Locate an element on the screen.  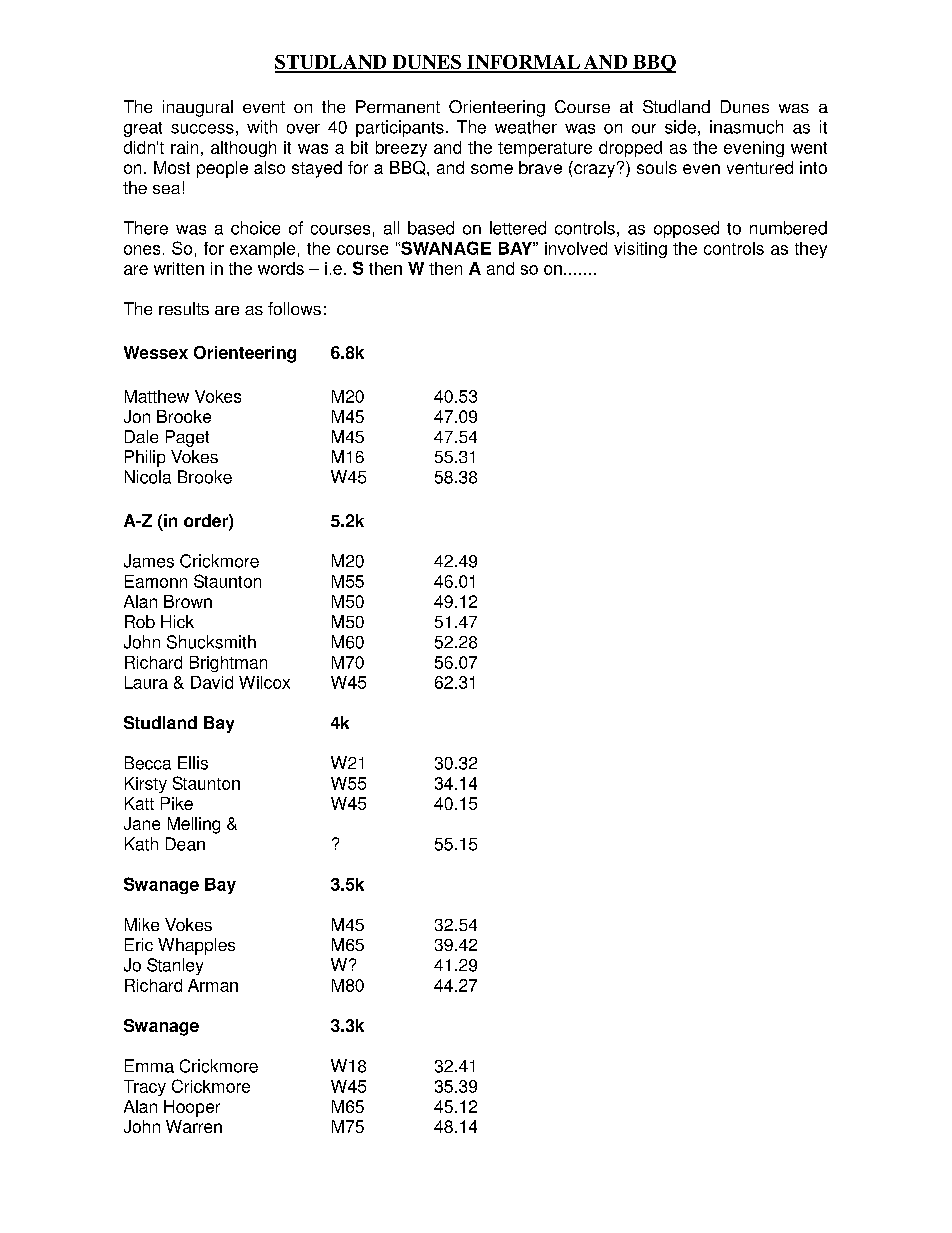
INFORMAL is located at coordinates (524, 63).
